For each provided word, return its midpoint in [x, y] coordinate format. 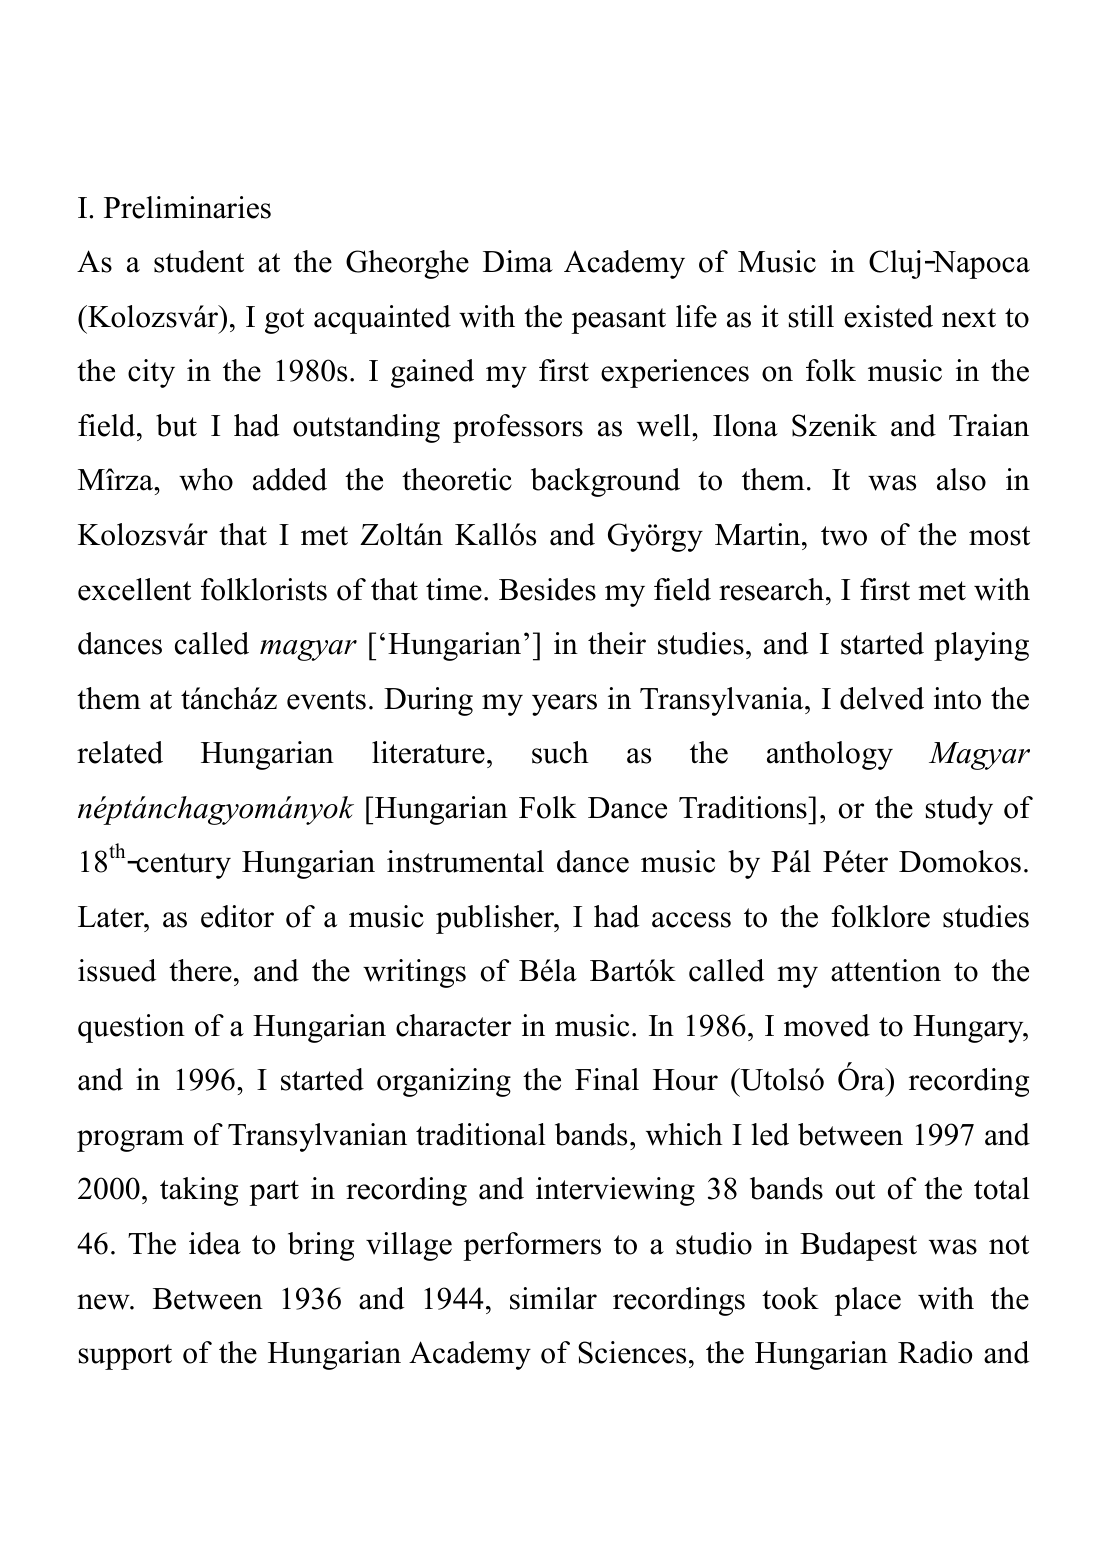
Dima [518, 261]
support [125, 1357]
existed [888, 316]
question [131, 1028]
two [844, 536]
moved [827, 1025]
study [959, 810]
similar [553, 1298]
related [120, 752]
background [605, 482]
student [199, 261]
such [560, 752]
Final [607, 1079]
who [206, 479]
